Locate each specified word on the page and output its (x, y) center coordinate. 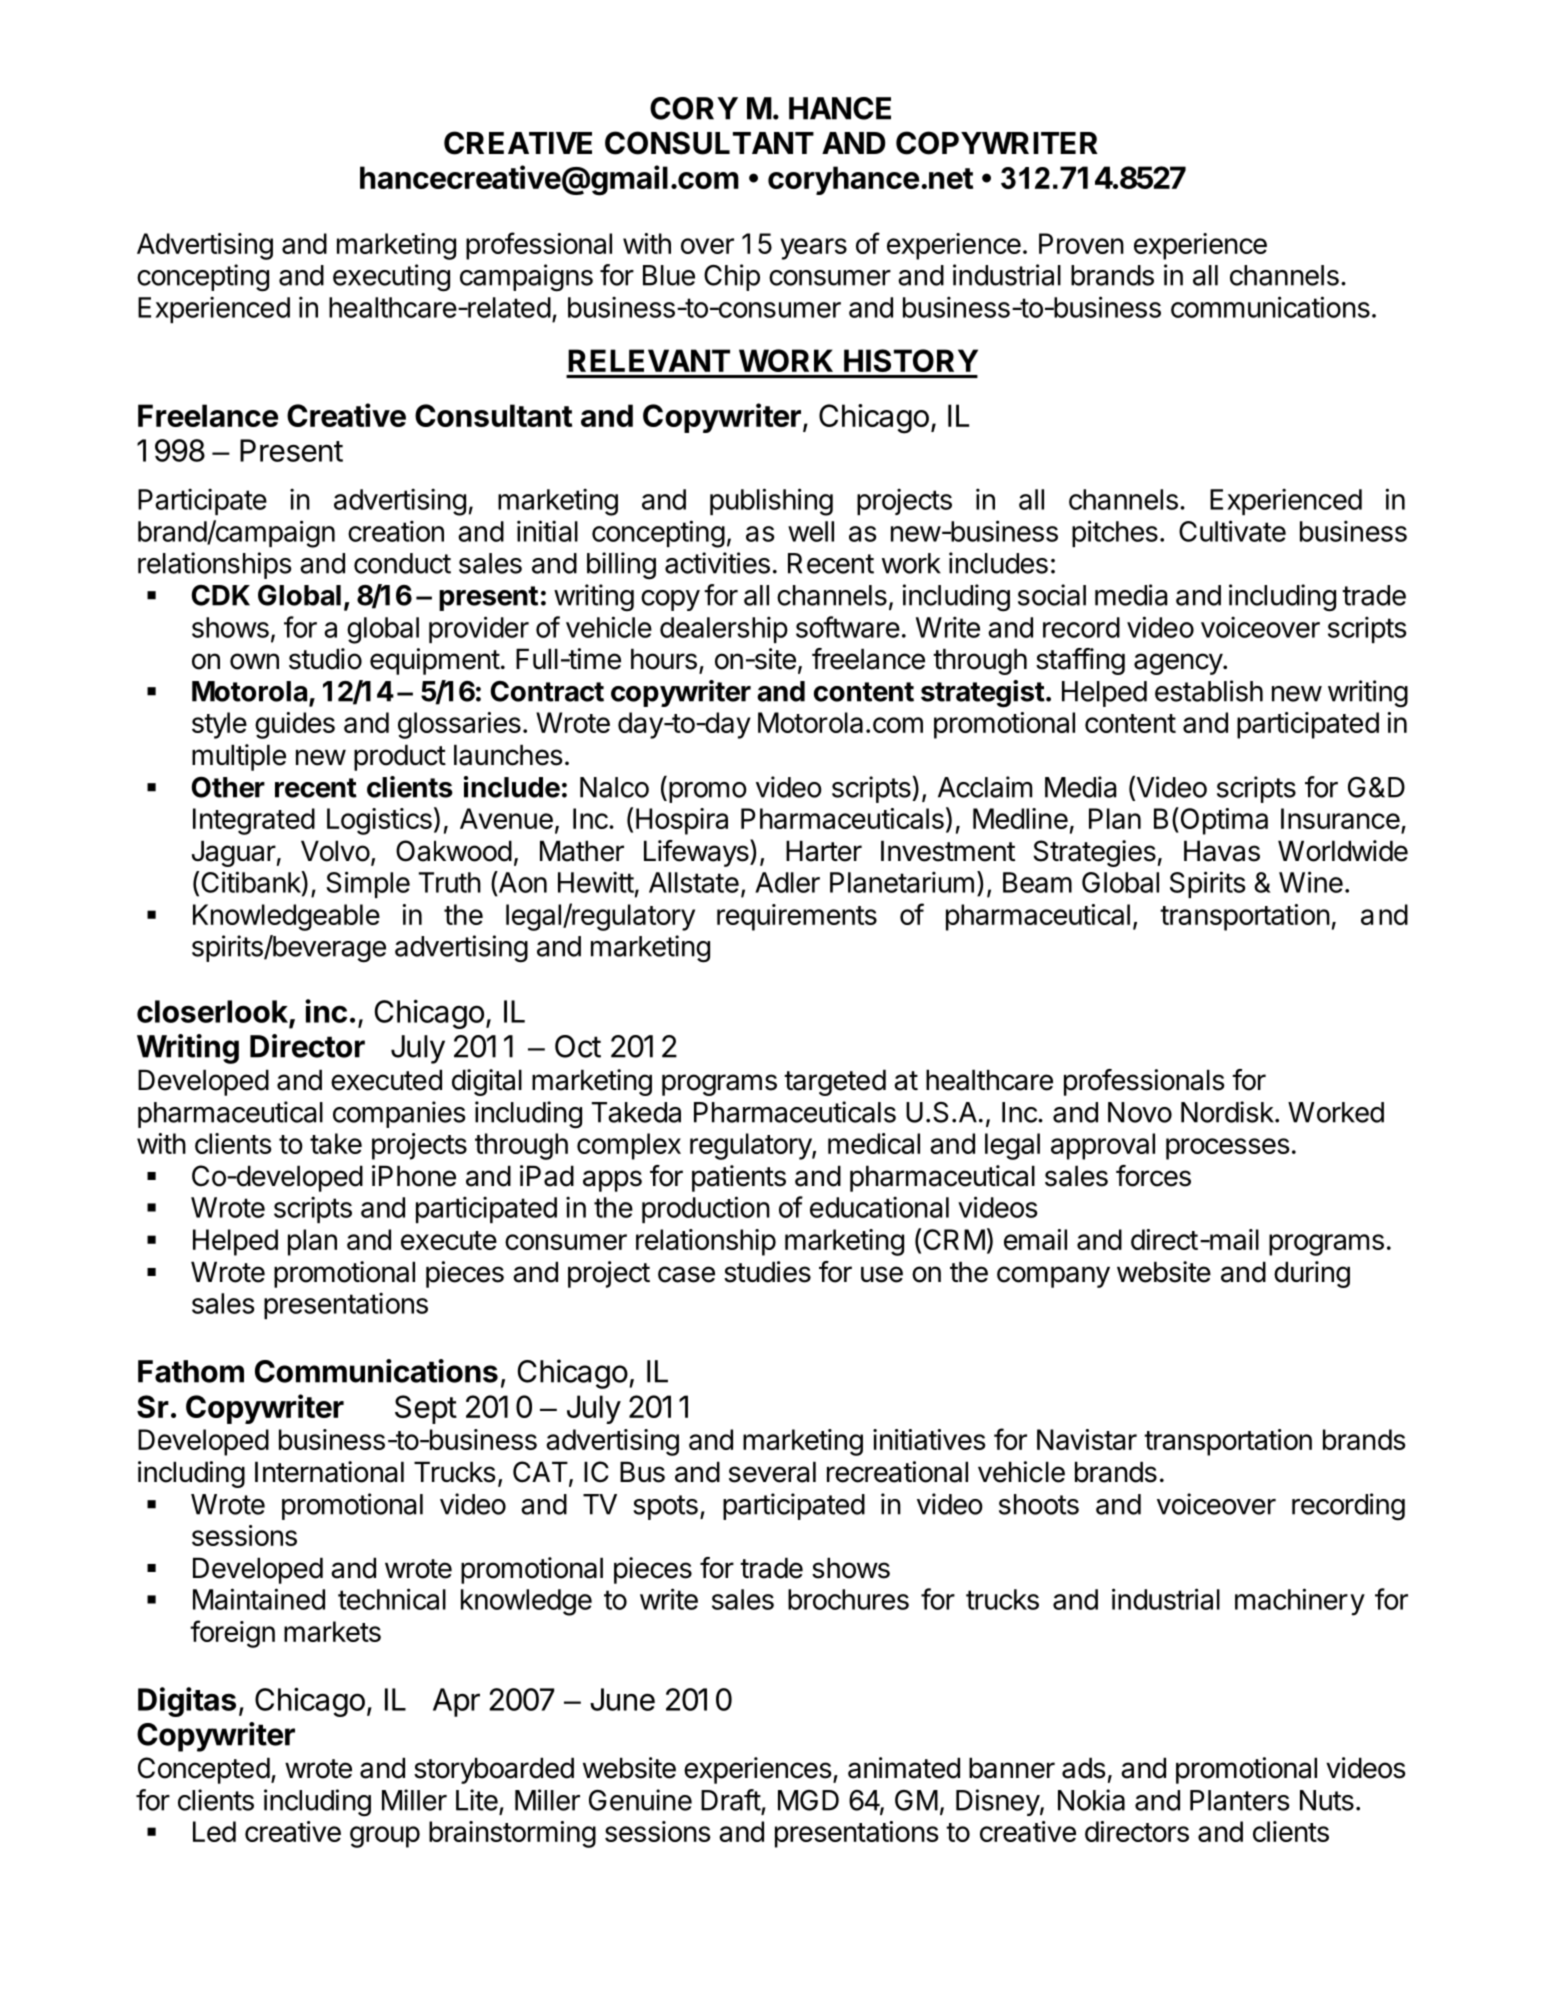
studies (767, 1272)
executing (391, 278)
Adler (787, 882)
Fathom (191, 1371)
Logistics (379, 821)
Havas (1222, 851)
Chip (732, 277)
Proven (1081, 243)
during (1312, 1274)
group (385, 1837)
